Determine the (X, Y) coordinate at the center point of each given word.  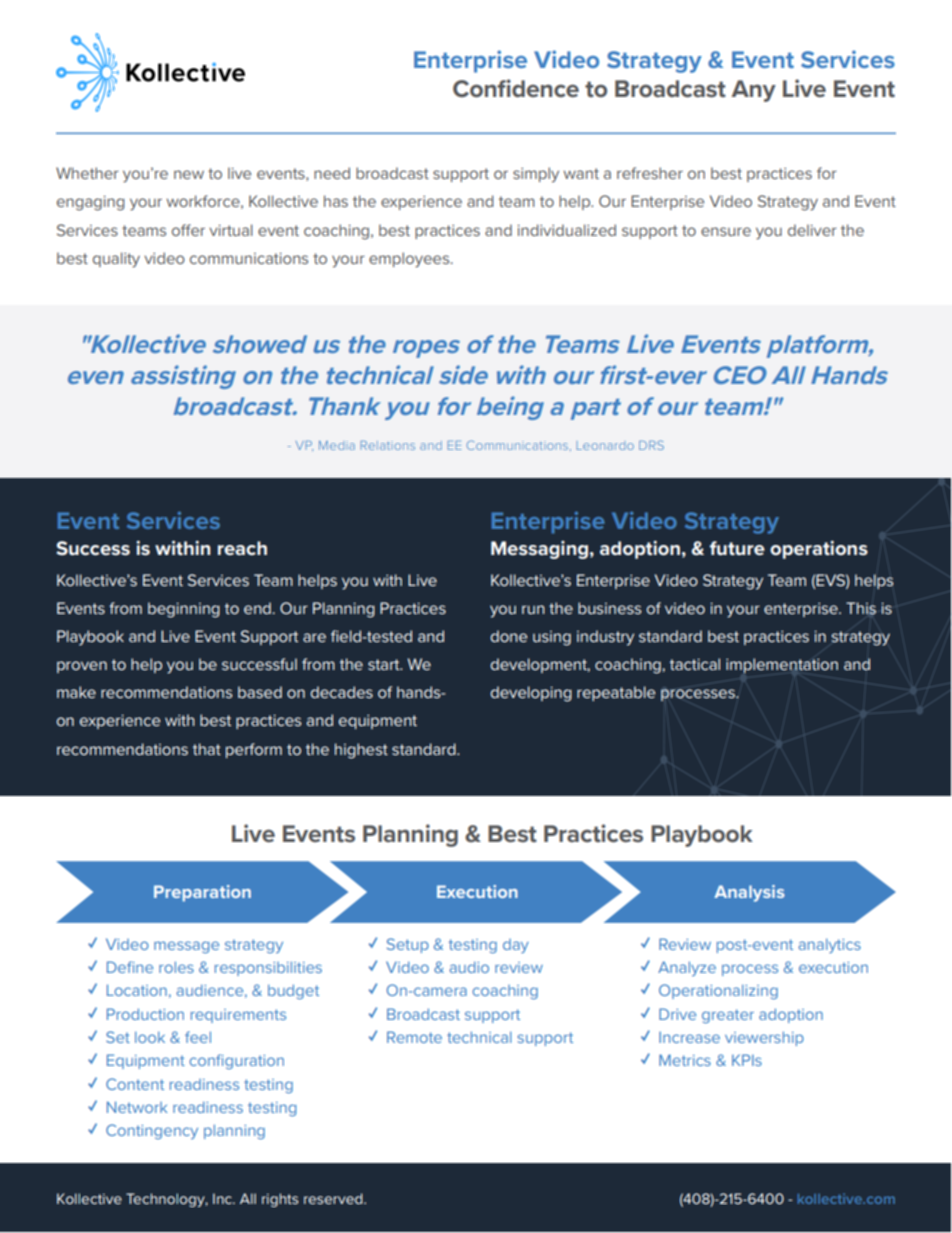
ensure (726, 231)
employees (410, 260)
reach (242, 548)
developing (531, 694)
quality (116, 260)
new (189, 174)
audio (469, 967)
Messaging (539, 550)
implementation (782, 665)
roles (176, 967)
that (207, 749)
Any (753, 91)
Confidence (516, 88)
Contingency (152, 1131)
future (737, 548)
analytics (829, 946)
